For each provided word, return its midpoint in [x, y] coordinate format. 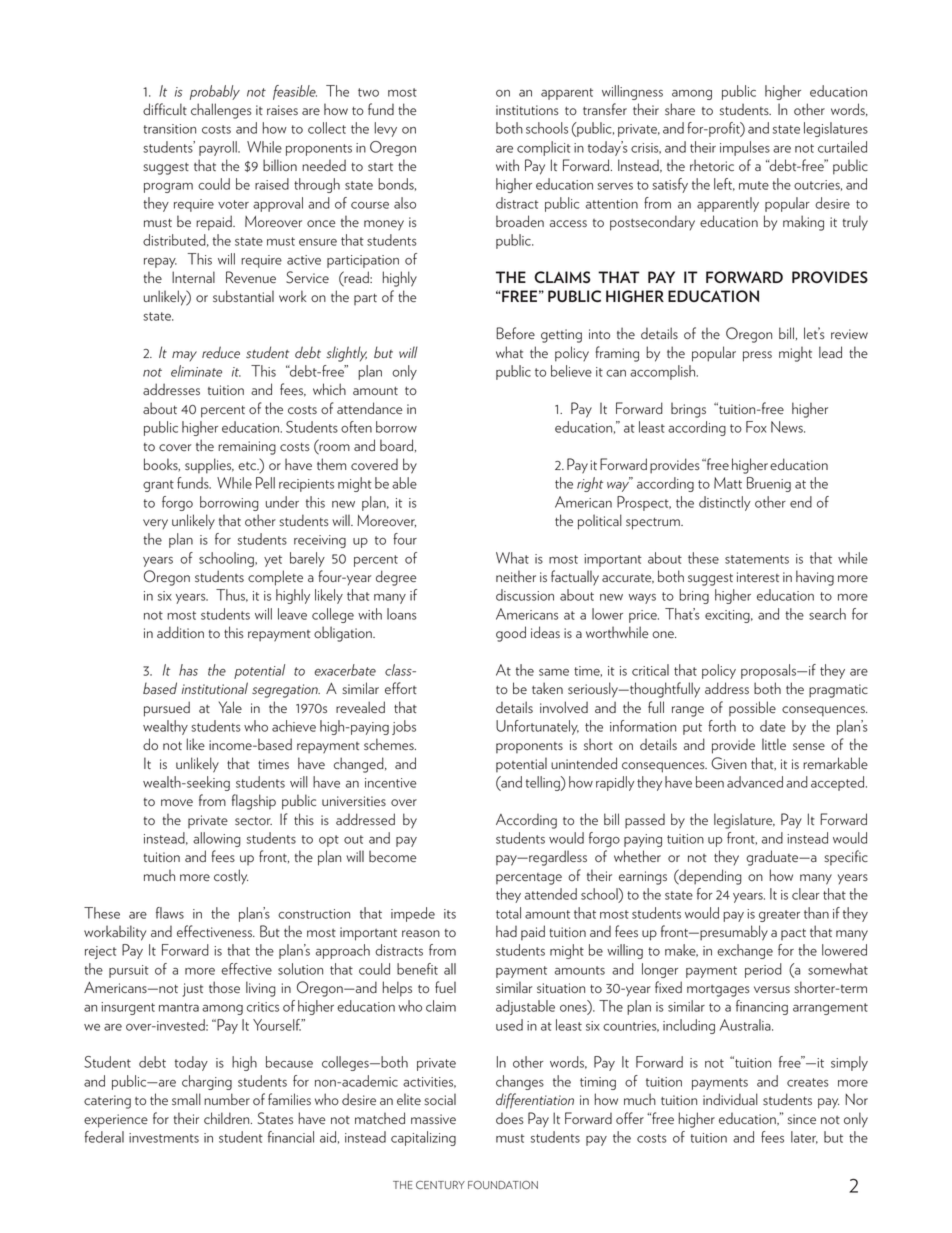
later [804, 1137]
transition [169, 129]
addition [180, 632]
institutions [527, 110]
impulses [745, 148]
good [511, 634]
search [827, 614]
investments [164, 1138]
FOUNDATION [503, 1185]
